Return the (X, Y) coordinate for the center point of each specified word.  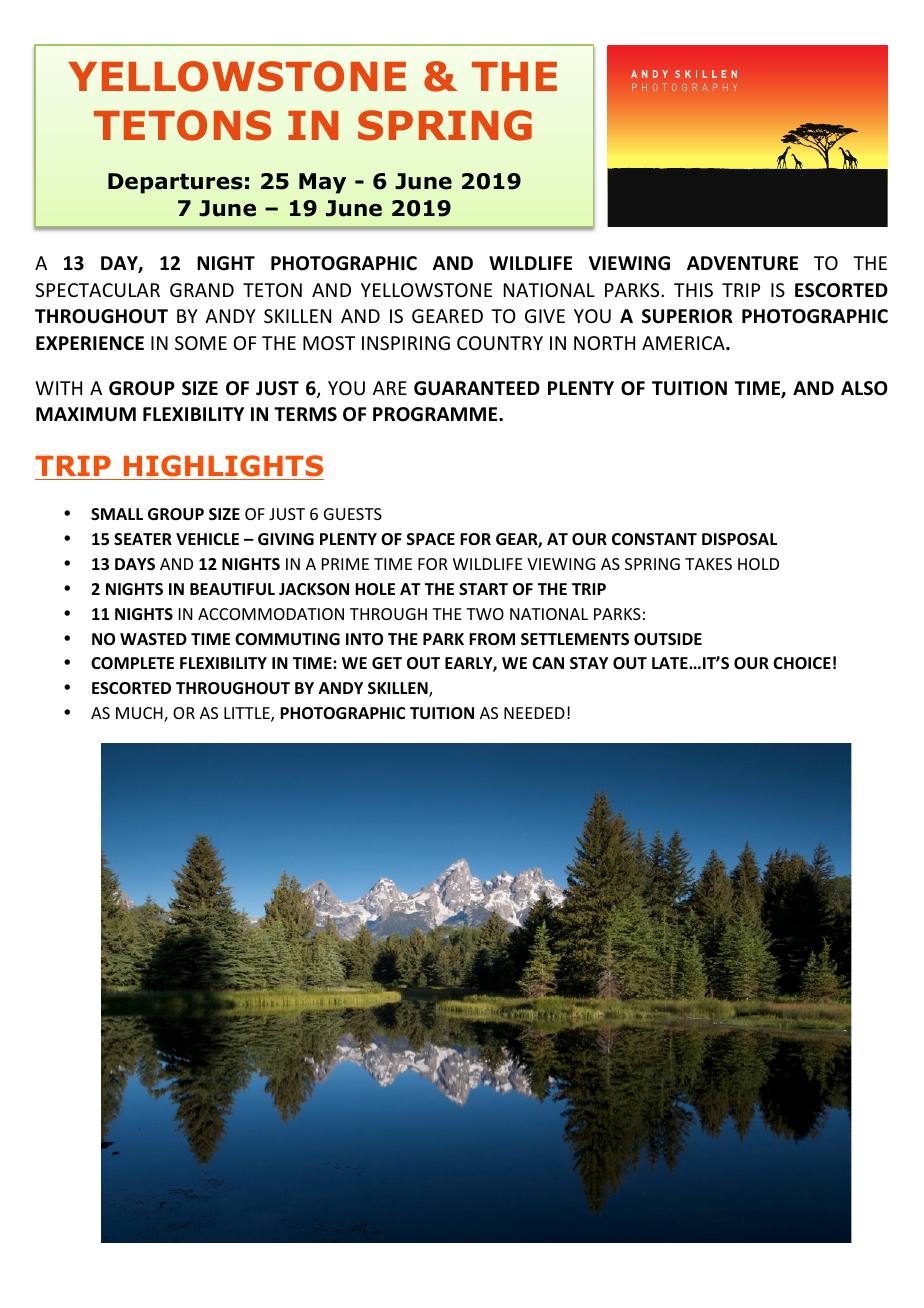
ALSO (864, 388)
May (322, 183)
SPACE (431, 539)
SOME (201, 343)
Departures (175, 183)
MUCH (140, 714)
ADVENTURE (742, 263)
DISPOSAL (739, 539)
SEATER (143, 539)
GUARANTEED (477, 388)
